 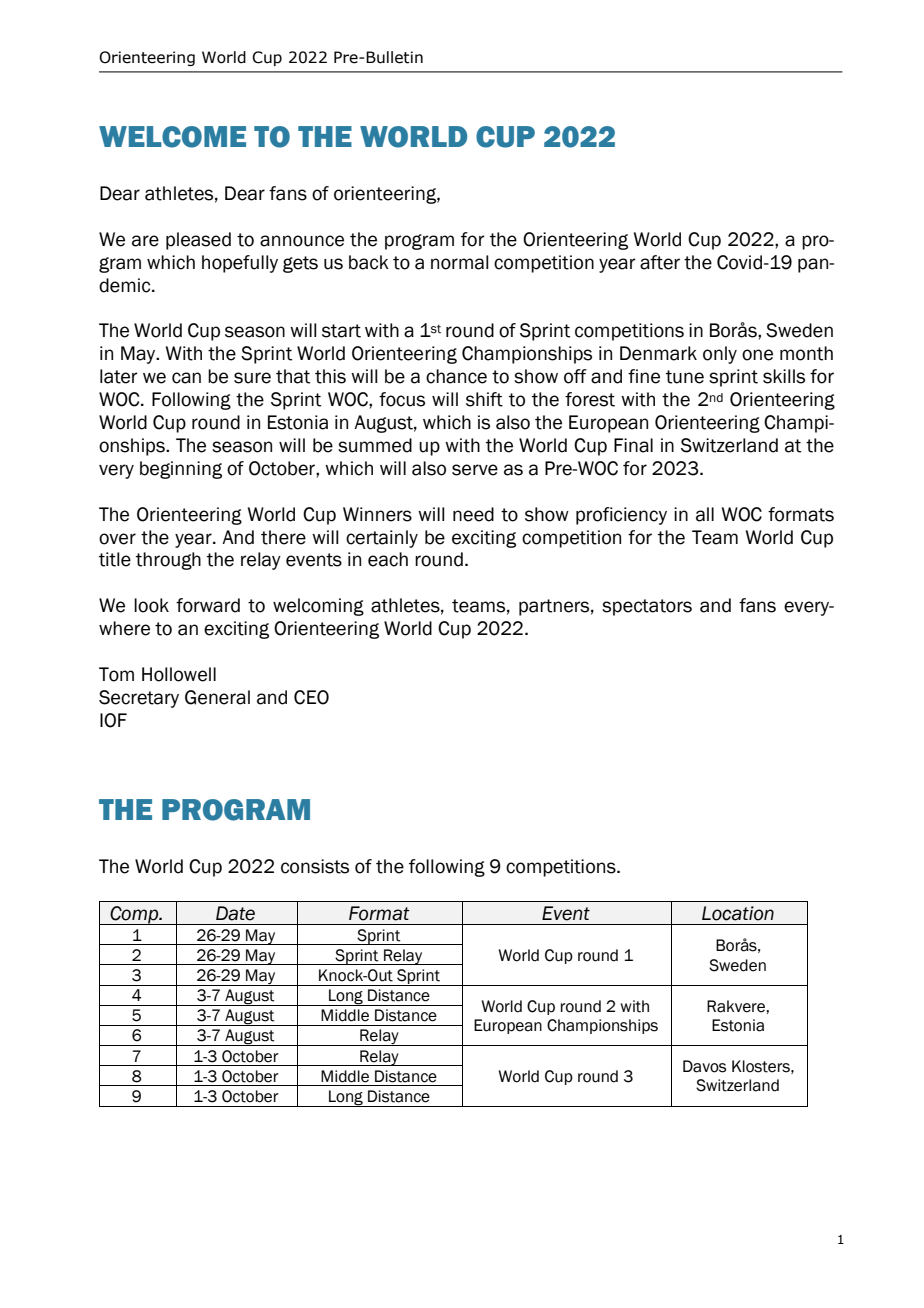 I want to click on Davos, so click(x=704, y=1066).
